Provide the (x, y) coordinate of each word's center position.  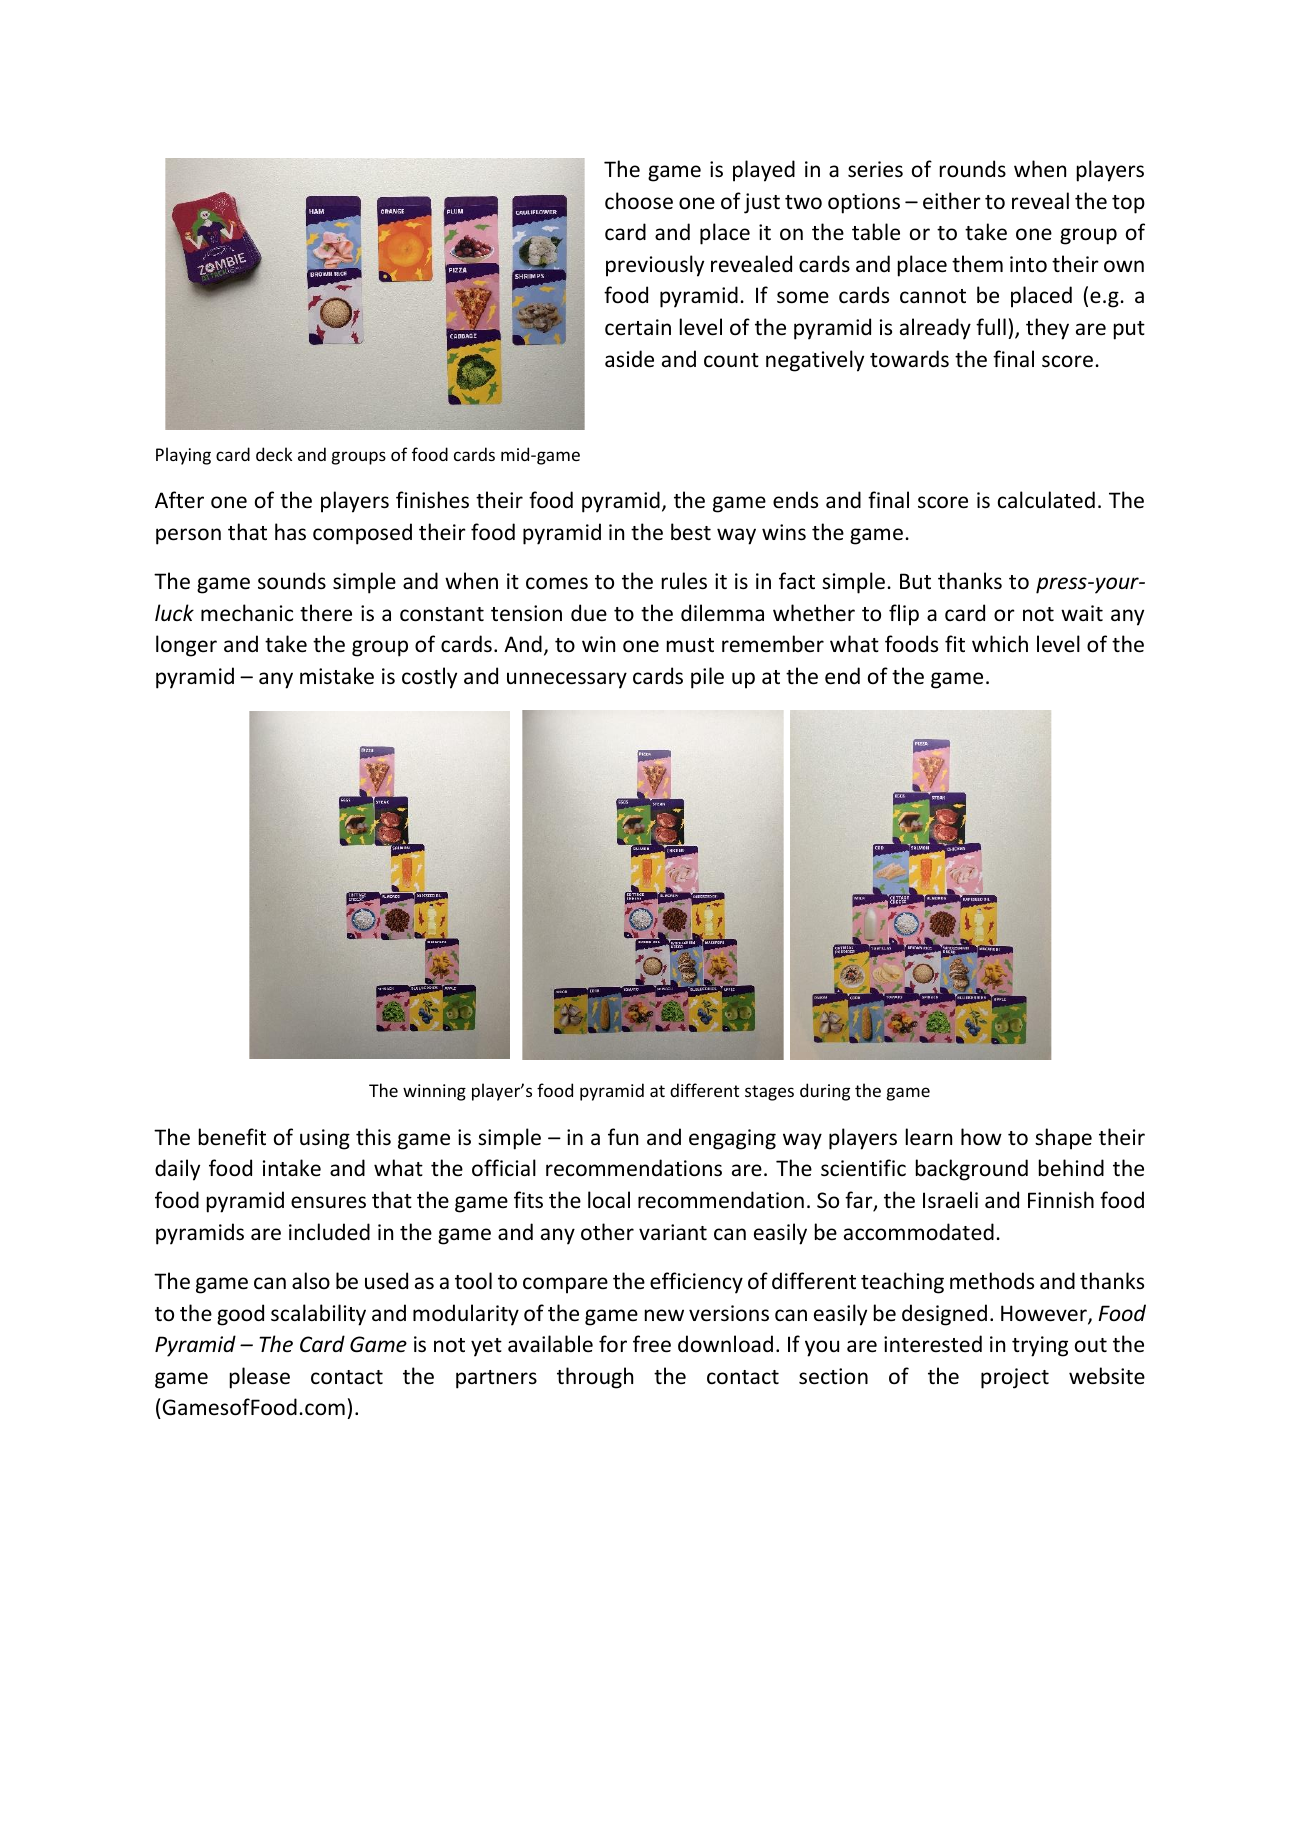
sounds (292, 581)
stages (769, 1093)
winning (434, 1092)
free (652, 1344)
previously (655, 266)
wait (1082, 613)
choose (639, 201)
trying (1040, 1346)
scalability (318, 1315)
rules (684, 581)
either (952, 201)
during (825, 1092)
